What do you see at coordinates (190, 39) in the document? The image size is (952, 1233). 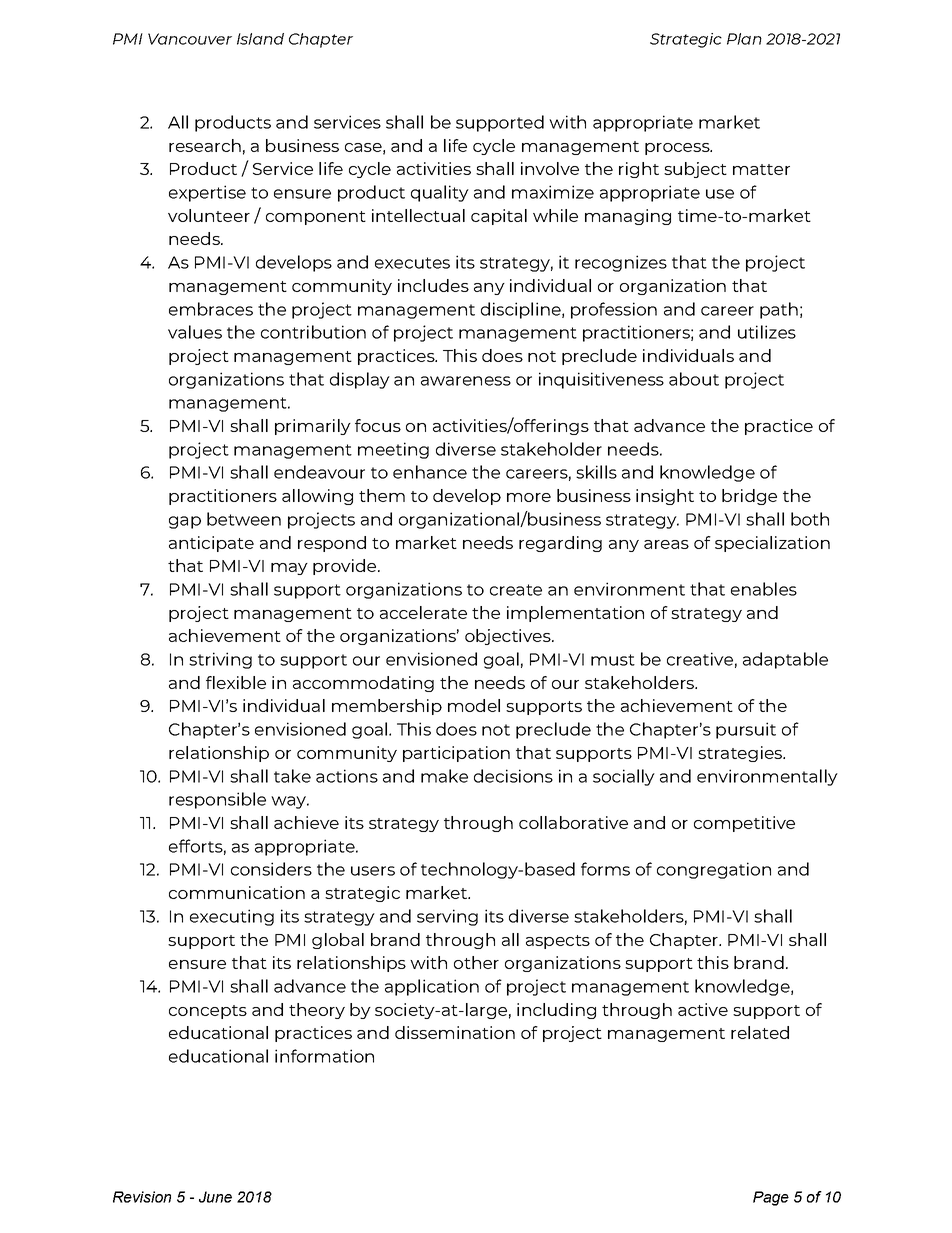 I see `Vancouver` at bounding box center [190, 39].
